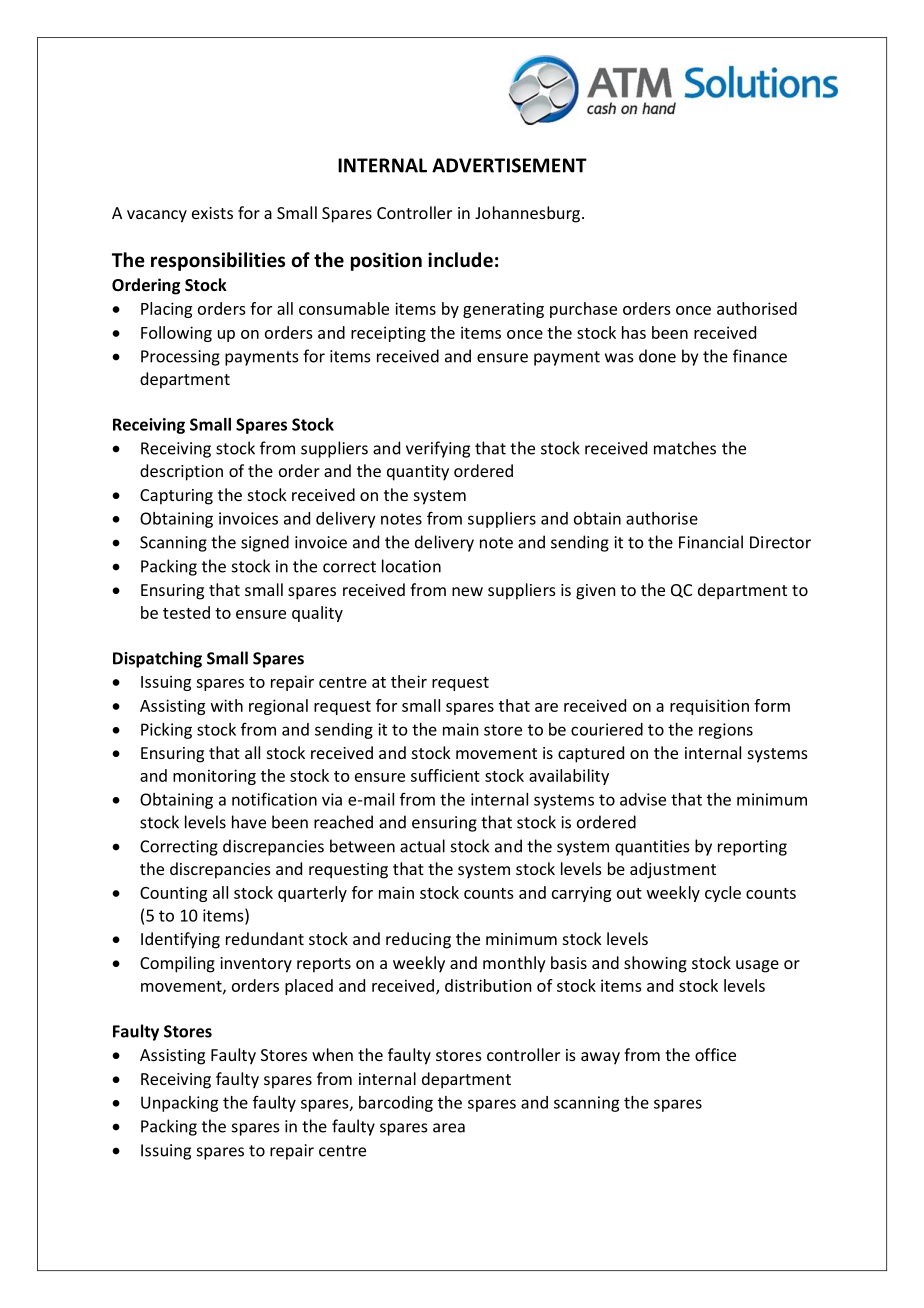  Describe the element at coordinates (715, 1054) in the screenshot. I see `office` at that location.
